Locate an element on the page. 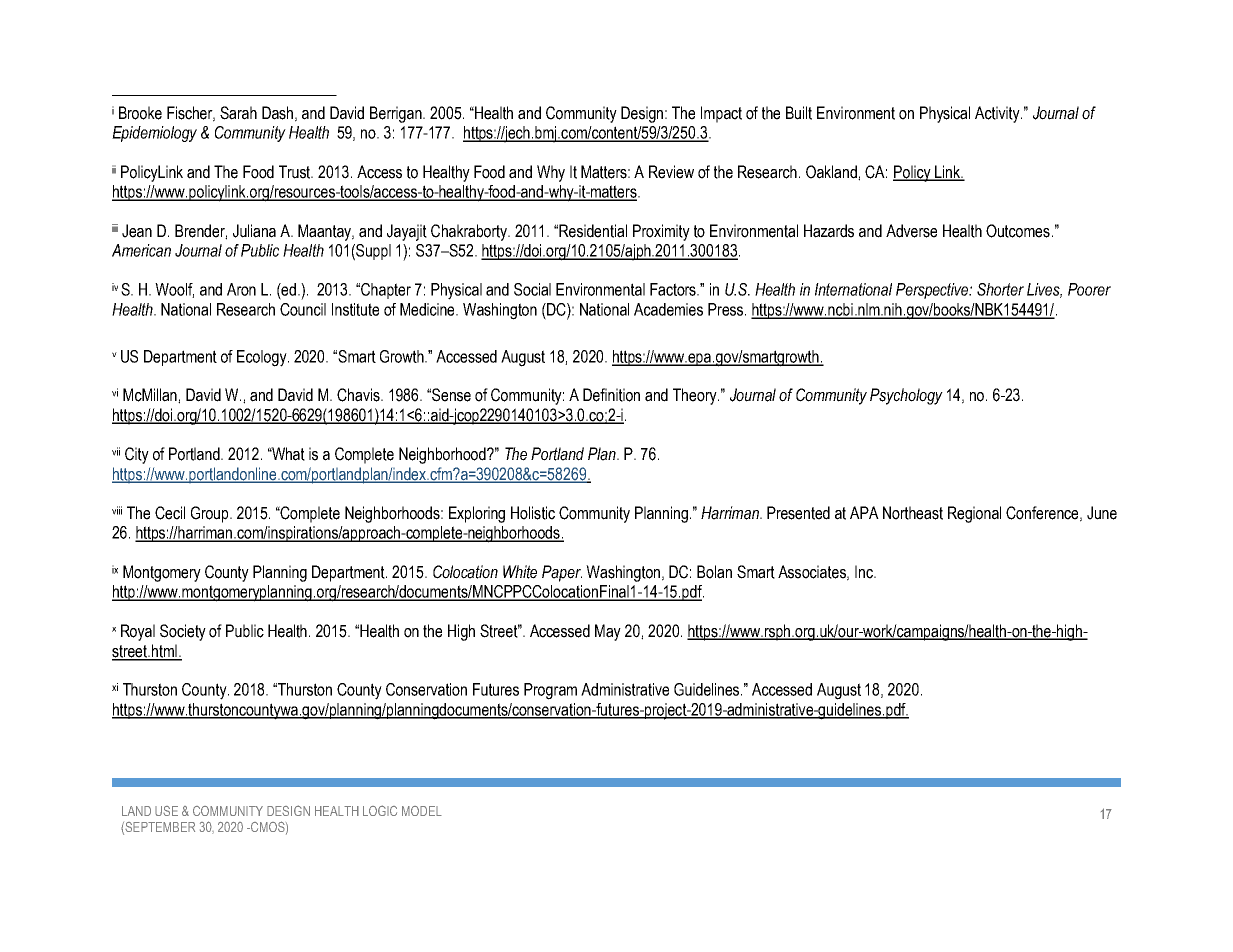 The image size is (1233, 952). Psychology is located at coordinates (906, 396).
